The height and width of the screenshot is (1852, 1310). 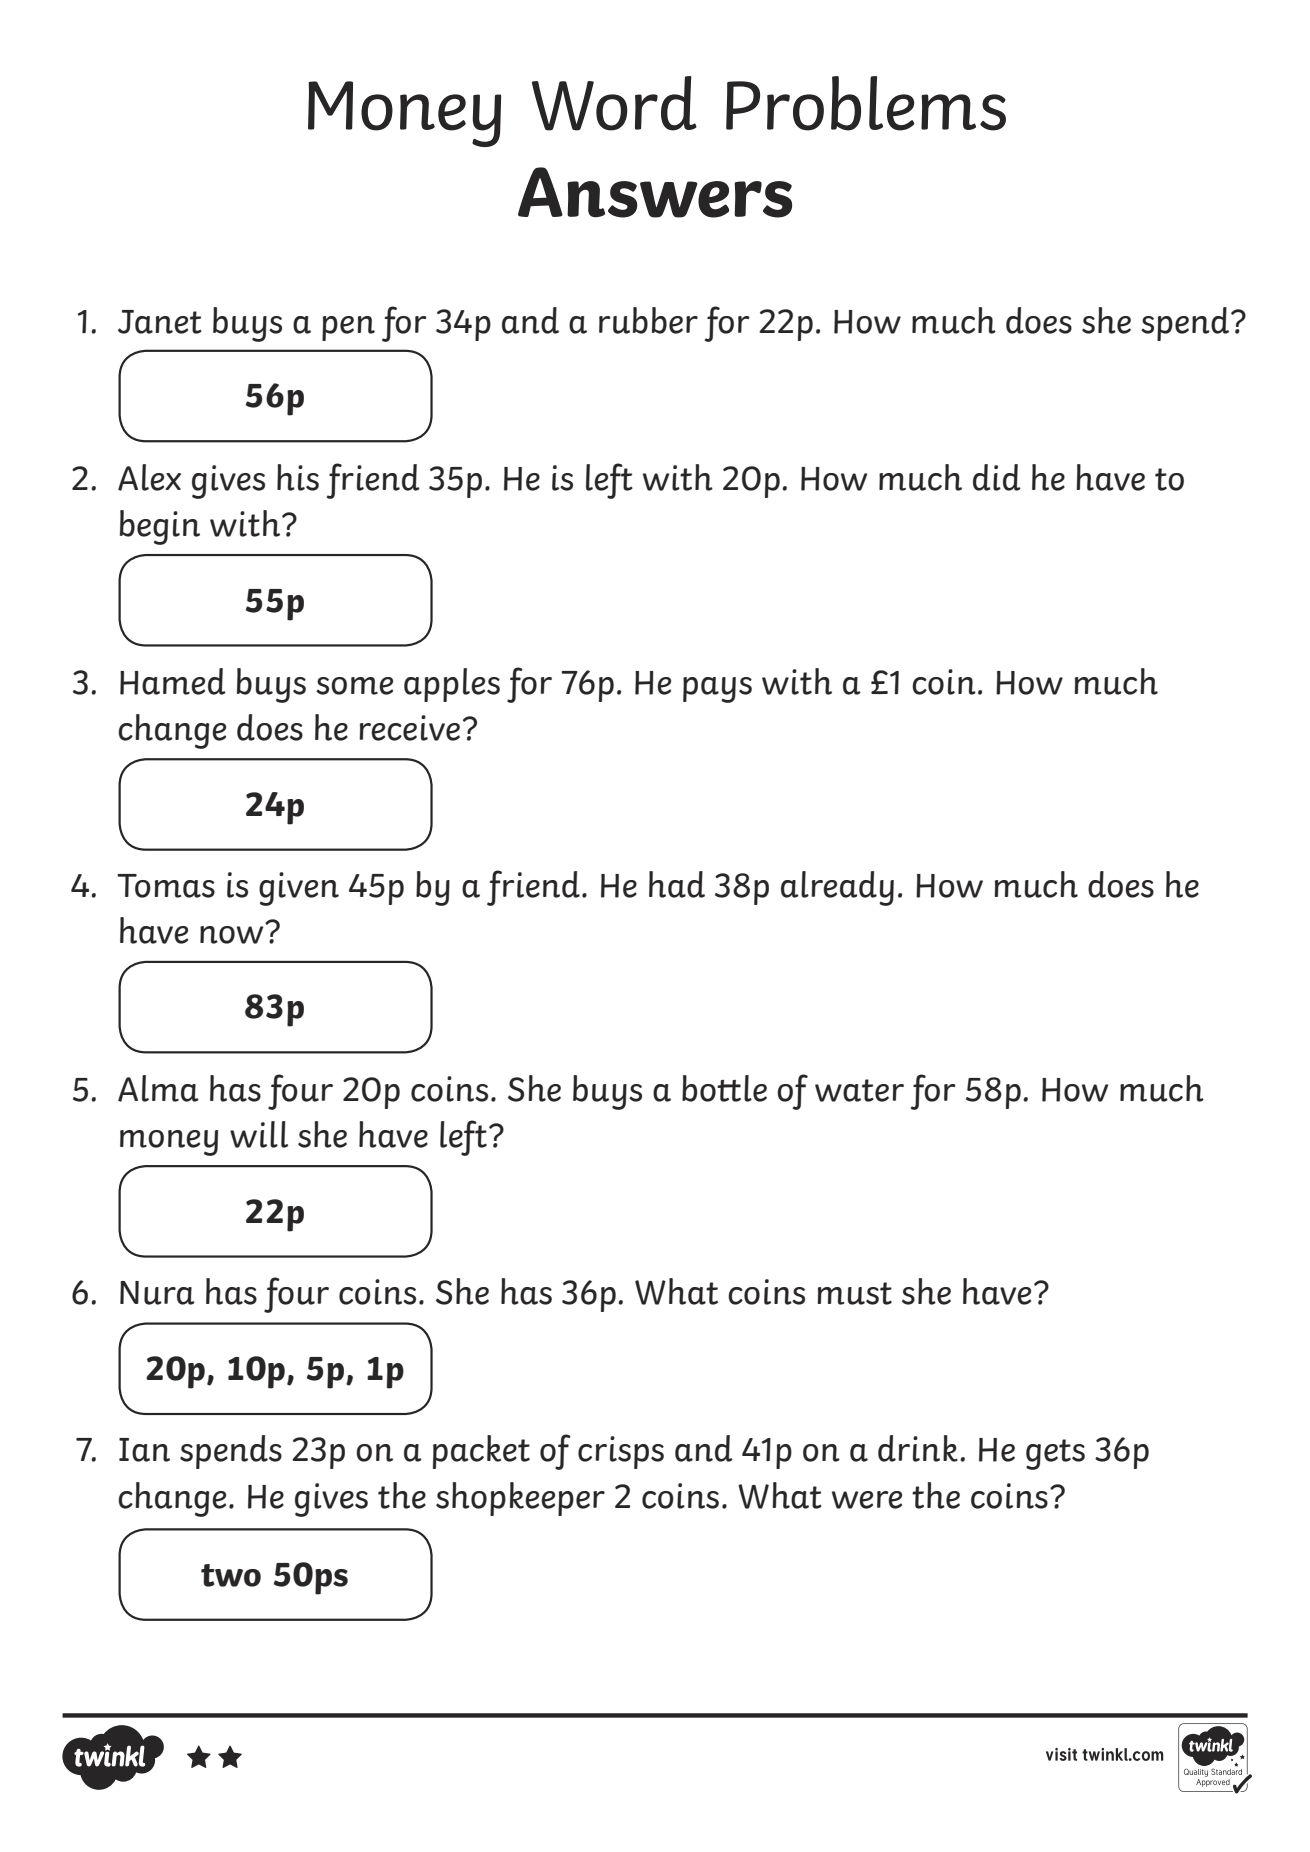 What do you see at coordinates (859, 1090) in the screenshot?
I see `water` at bounding box center [859, 1090].
